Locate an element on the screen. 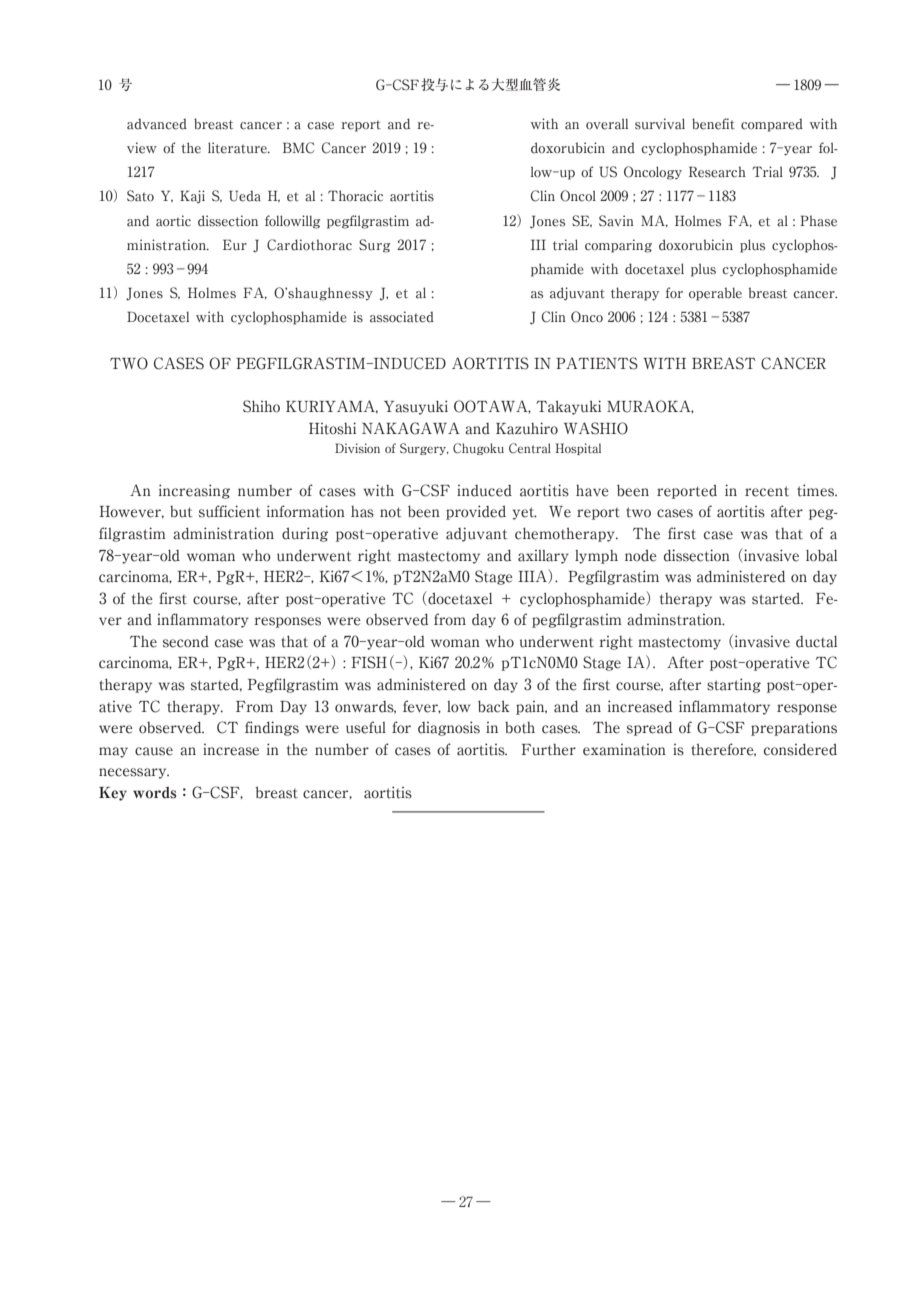 The image size is (924, 1305). adminstration is located at coordinates (675, 619).
